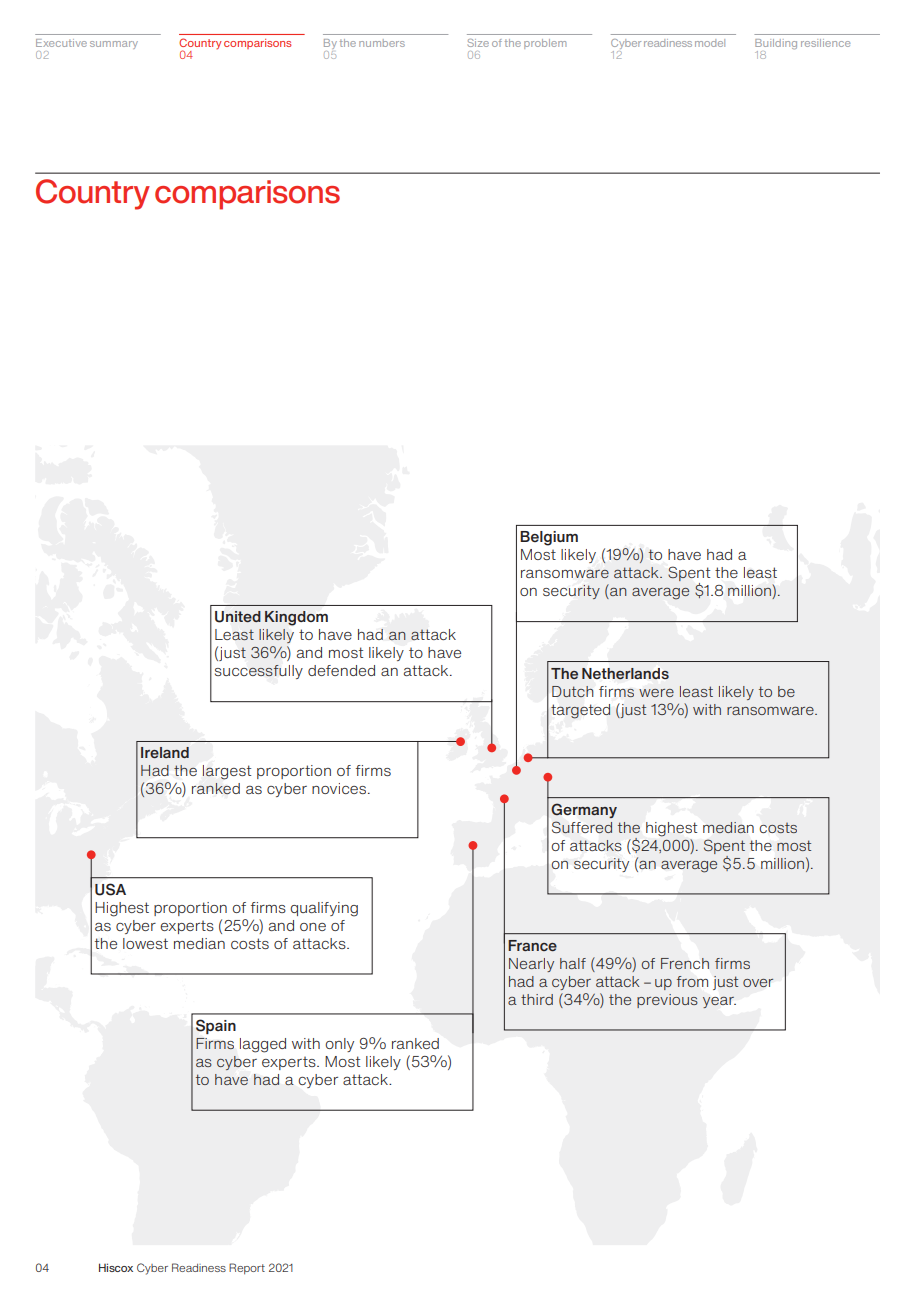 The height and width of the document is (1308, 924). I want to click on model, so click(710, 43).
